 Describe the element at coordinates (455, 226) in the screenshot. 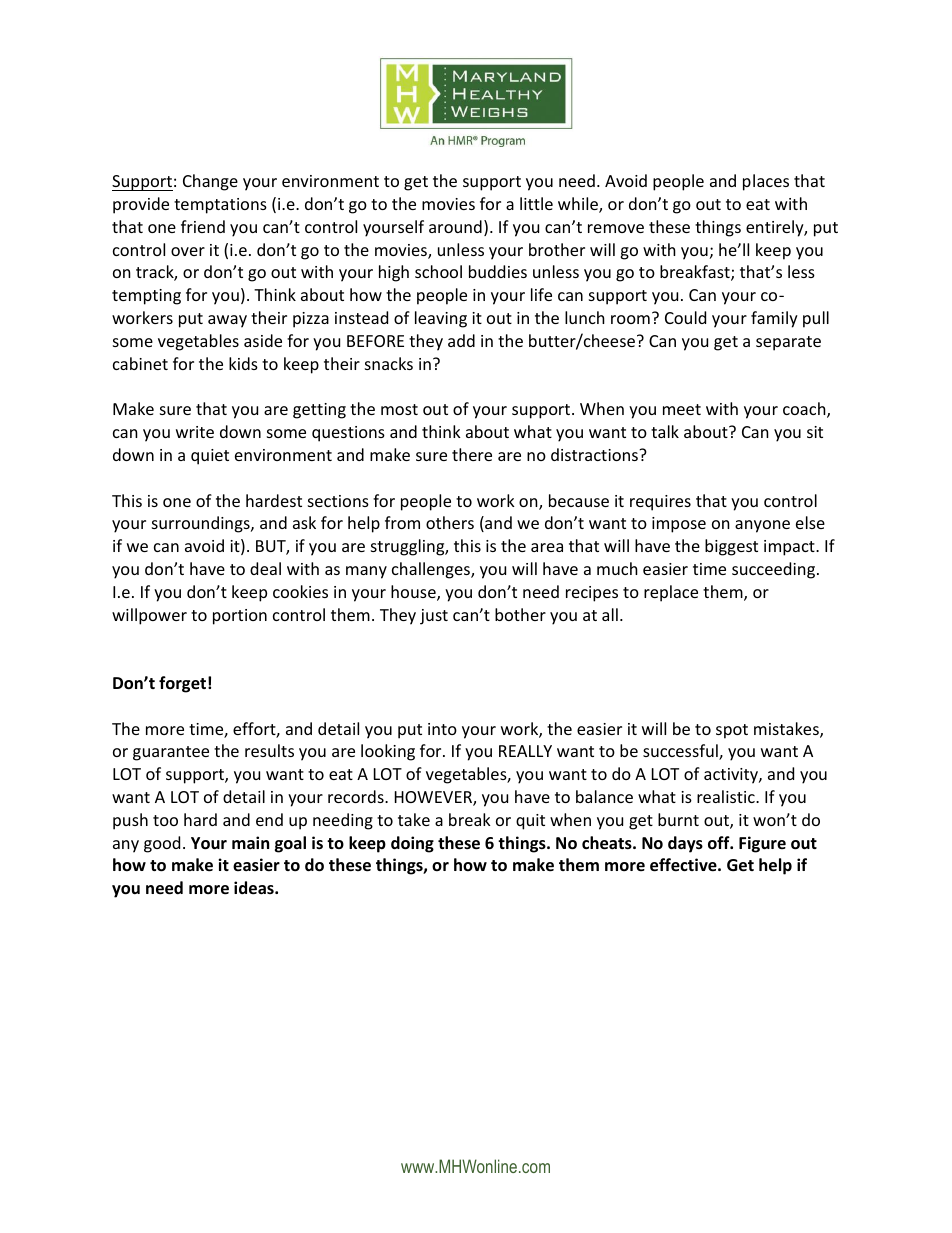

I see `around` at that location.
